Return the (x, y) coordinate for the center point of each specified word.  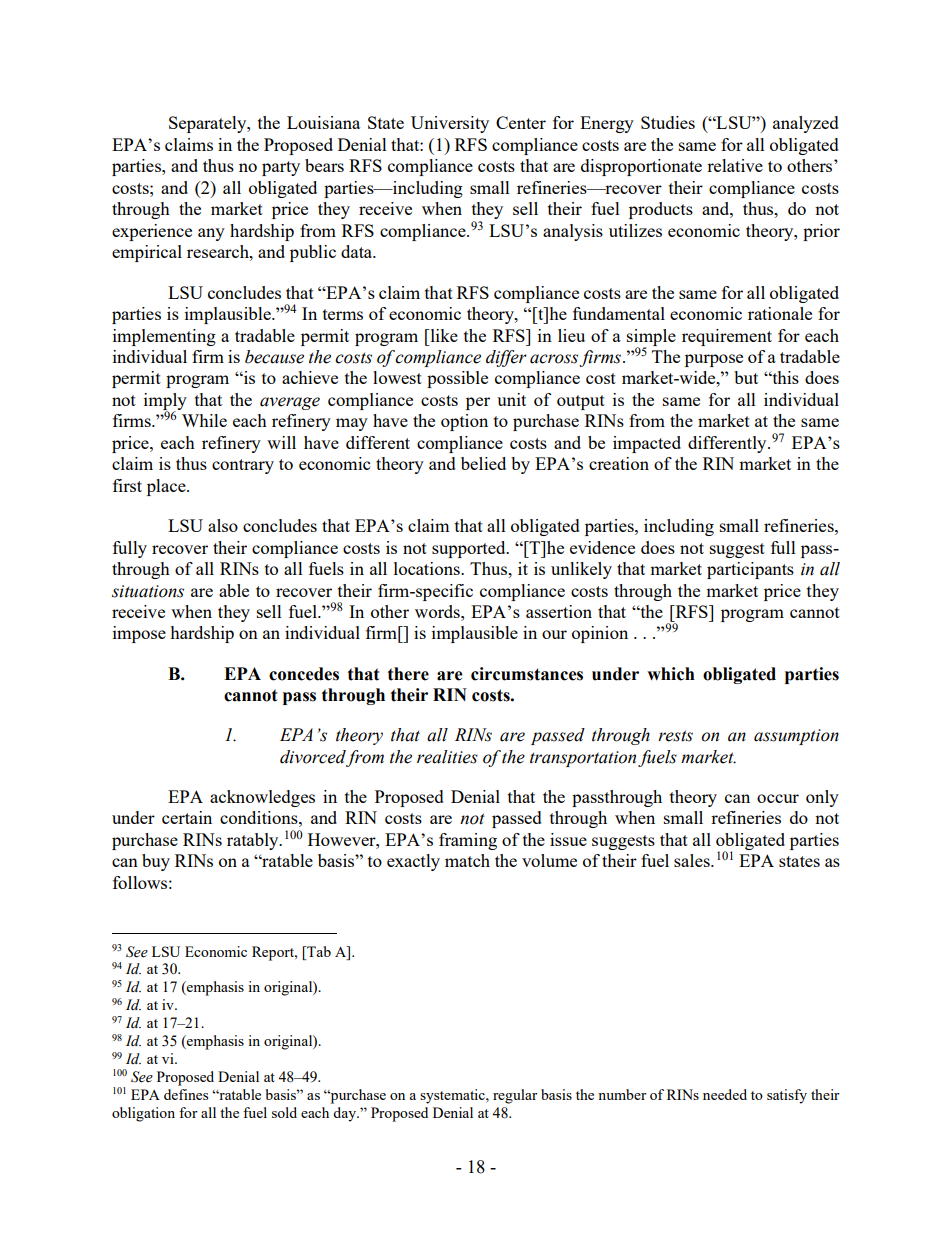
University (450, 124)
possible (457, 379)
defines (186, 1094)
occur (778, 798)
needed (725, 1094)
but (746, 377)
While (204, 420)
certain (187, 817)
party (281, 168)
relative (735, 165)
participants (750, 570)
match (467, 860)
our (554, 634)
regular (515, 1096)
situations (148, 591)
